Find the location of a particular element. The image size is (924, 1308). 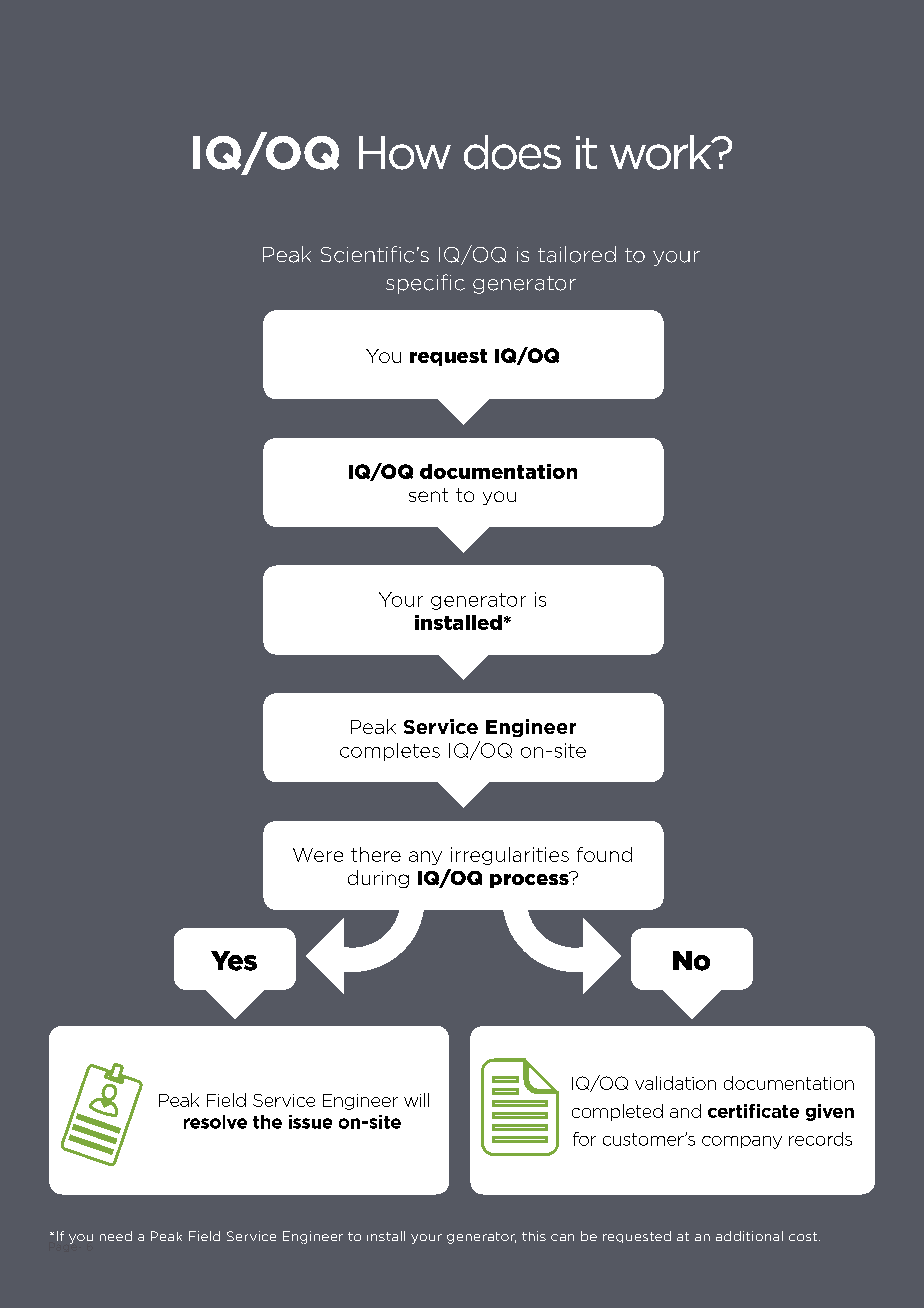

irregularities is located at coordinates (510, 856).
